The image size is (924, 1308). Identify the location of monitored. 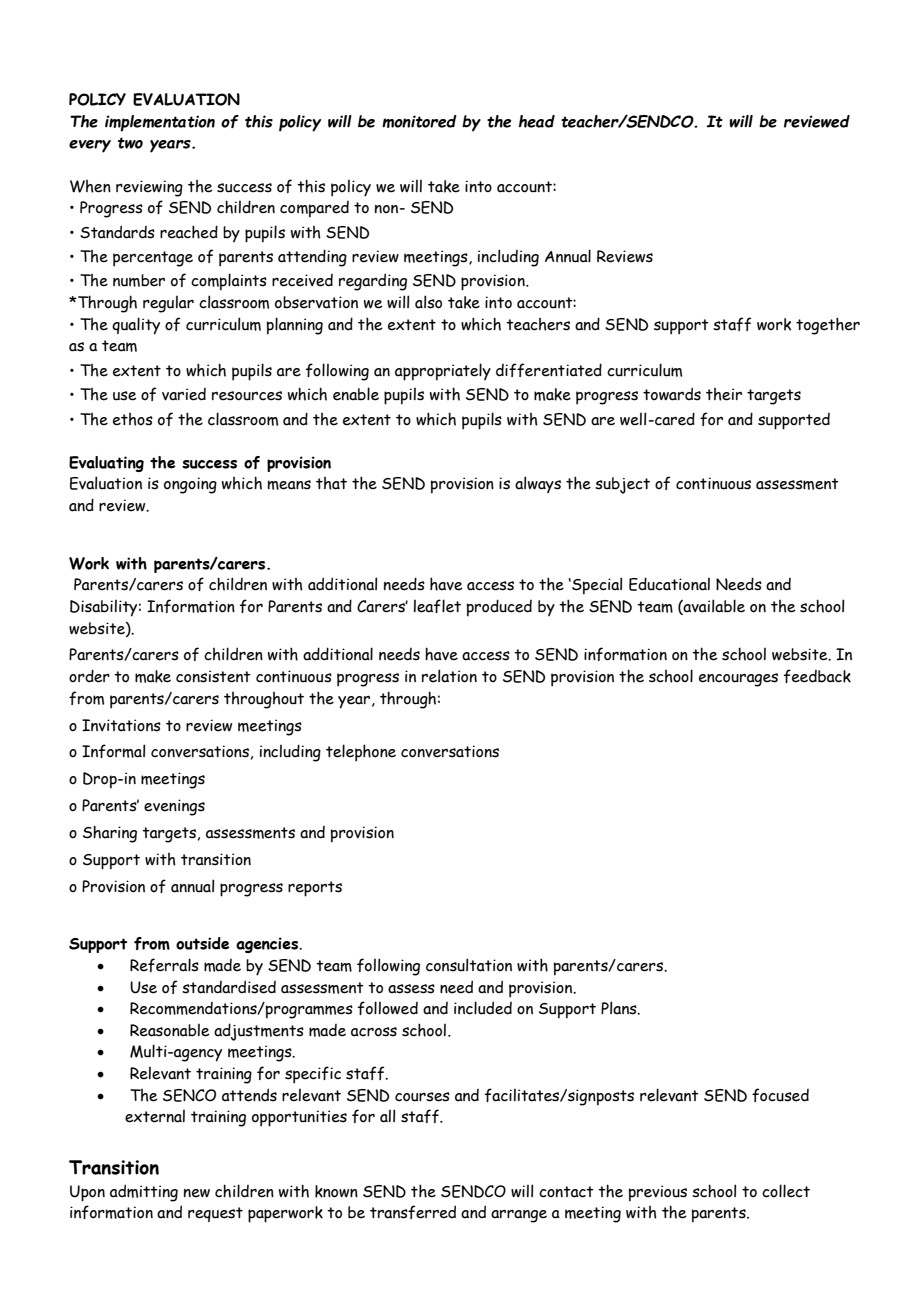
(419, 121).
